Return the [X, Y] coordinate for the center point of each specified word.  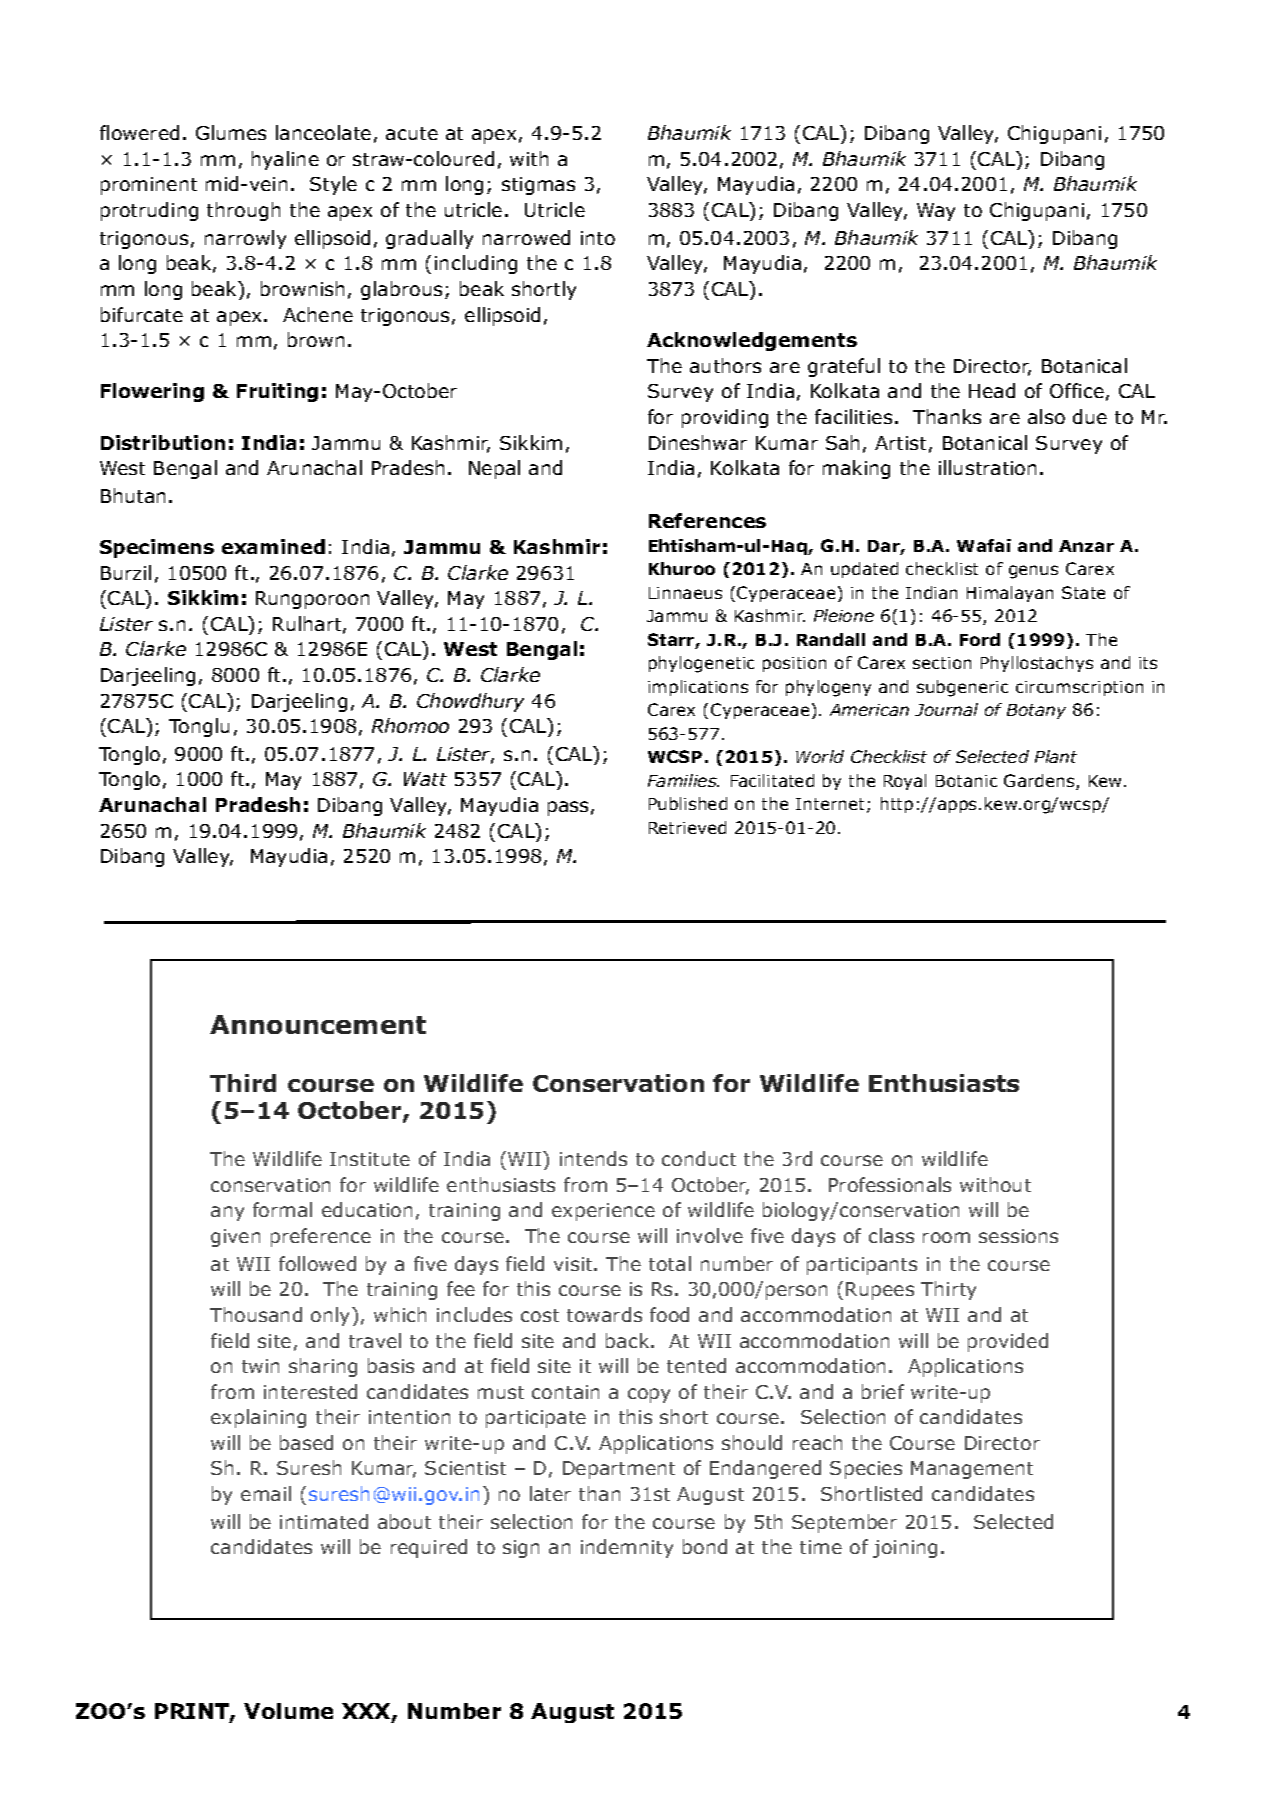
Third [243, 1083]
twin [260, 1366]
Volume [288, 1711]
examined [273, 546]
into [598, 238]
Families [683, 780]
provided [1008, 1342]
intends [593, 1158]
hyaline [285, 160]
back [629, 1340]
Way [936, 212]
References [707, 520]
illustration [987, 467]
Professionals [890, 1184]
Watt [425, 779]
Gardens [1040, 782]
